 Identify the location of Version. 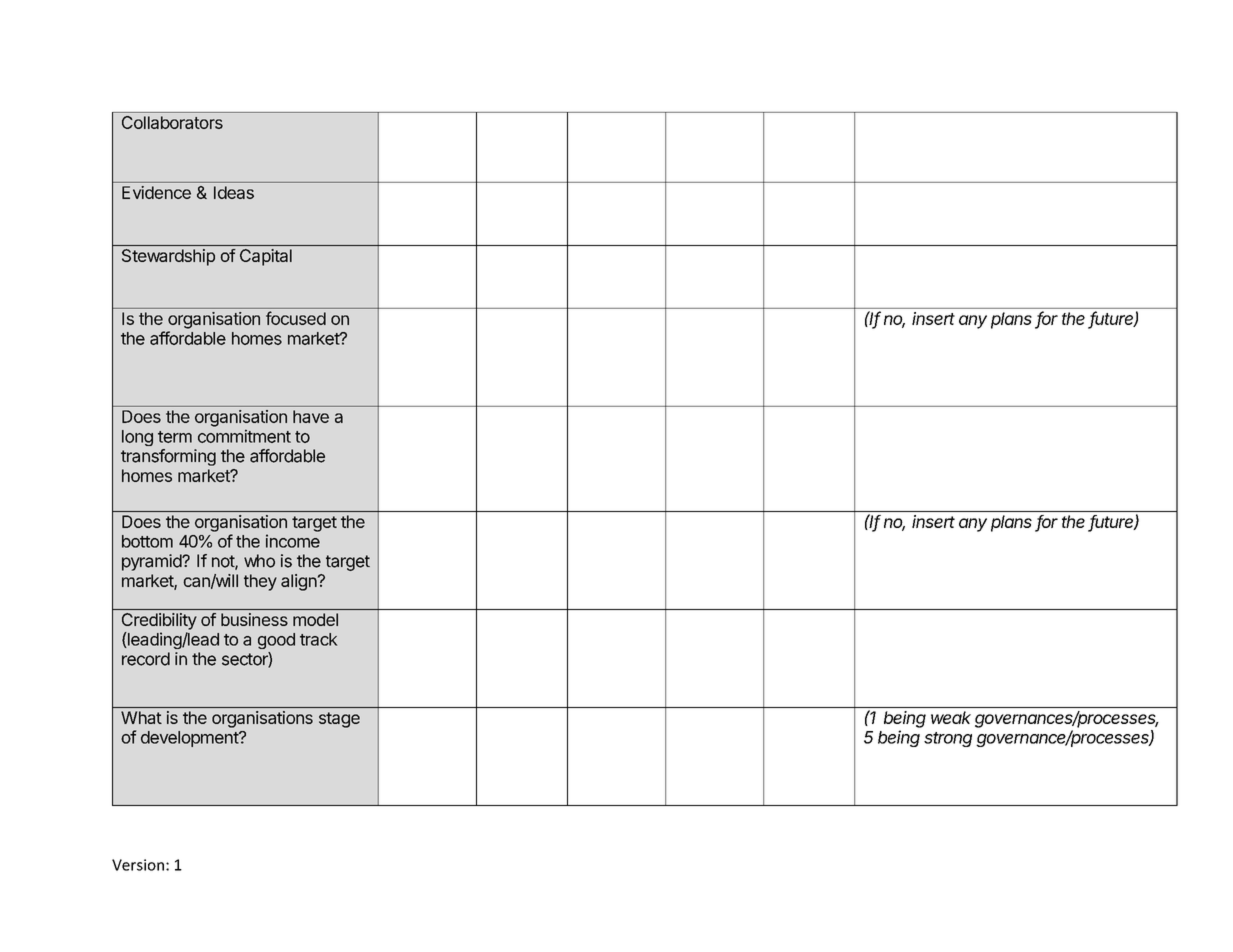
(138, 865).
